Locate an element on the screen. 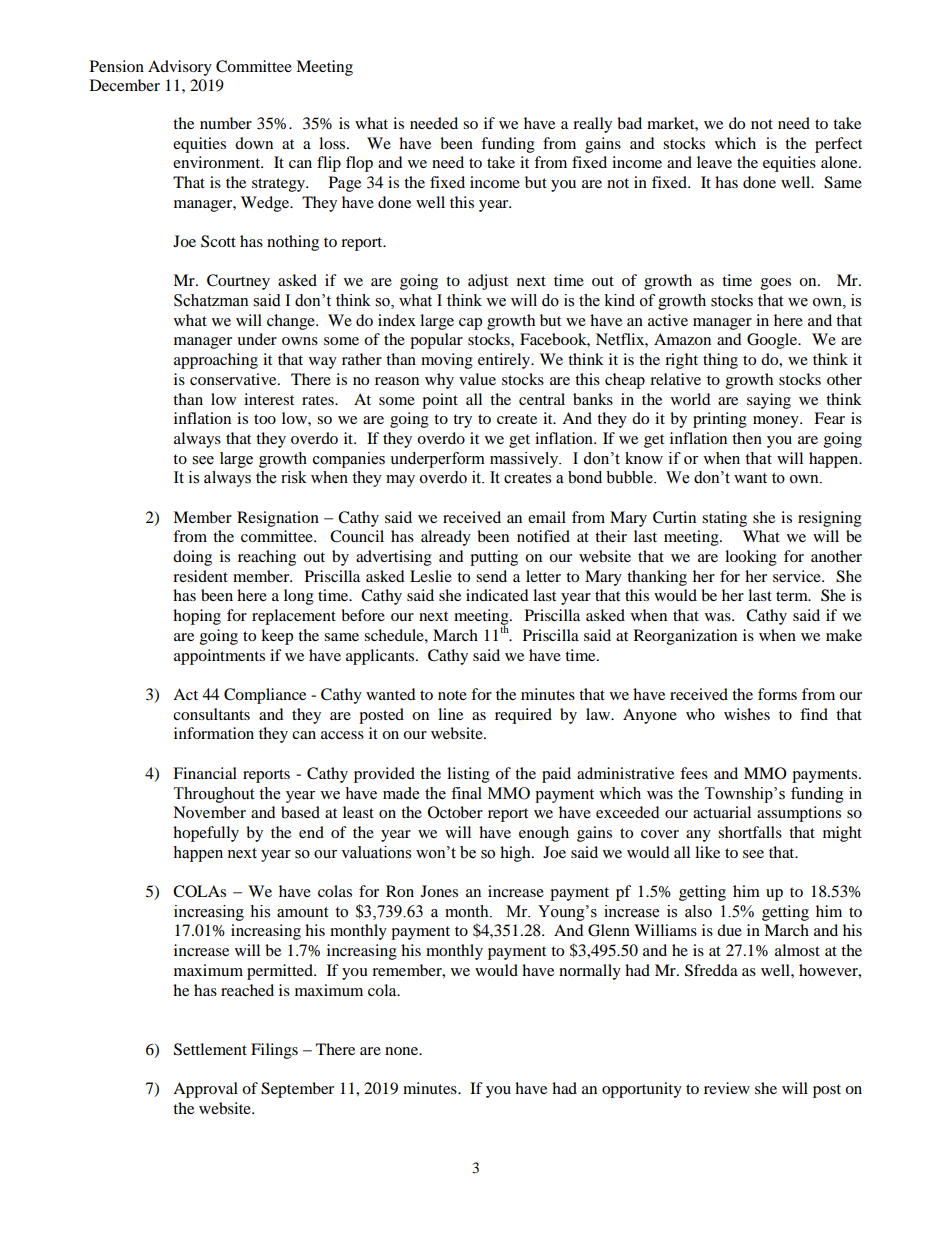 Image resolution: width=952 pixels, height=1233 pixels. information is located at coordinates (214, 733).
